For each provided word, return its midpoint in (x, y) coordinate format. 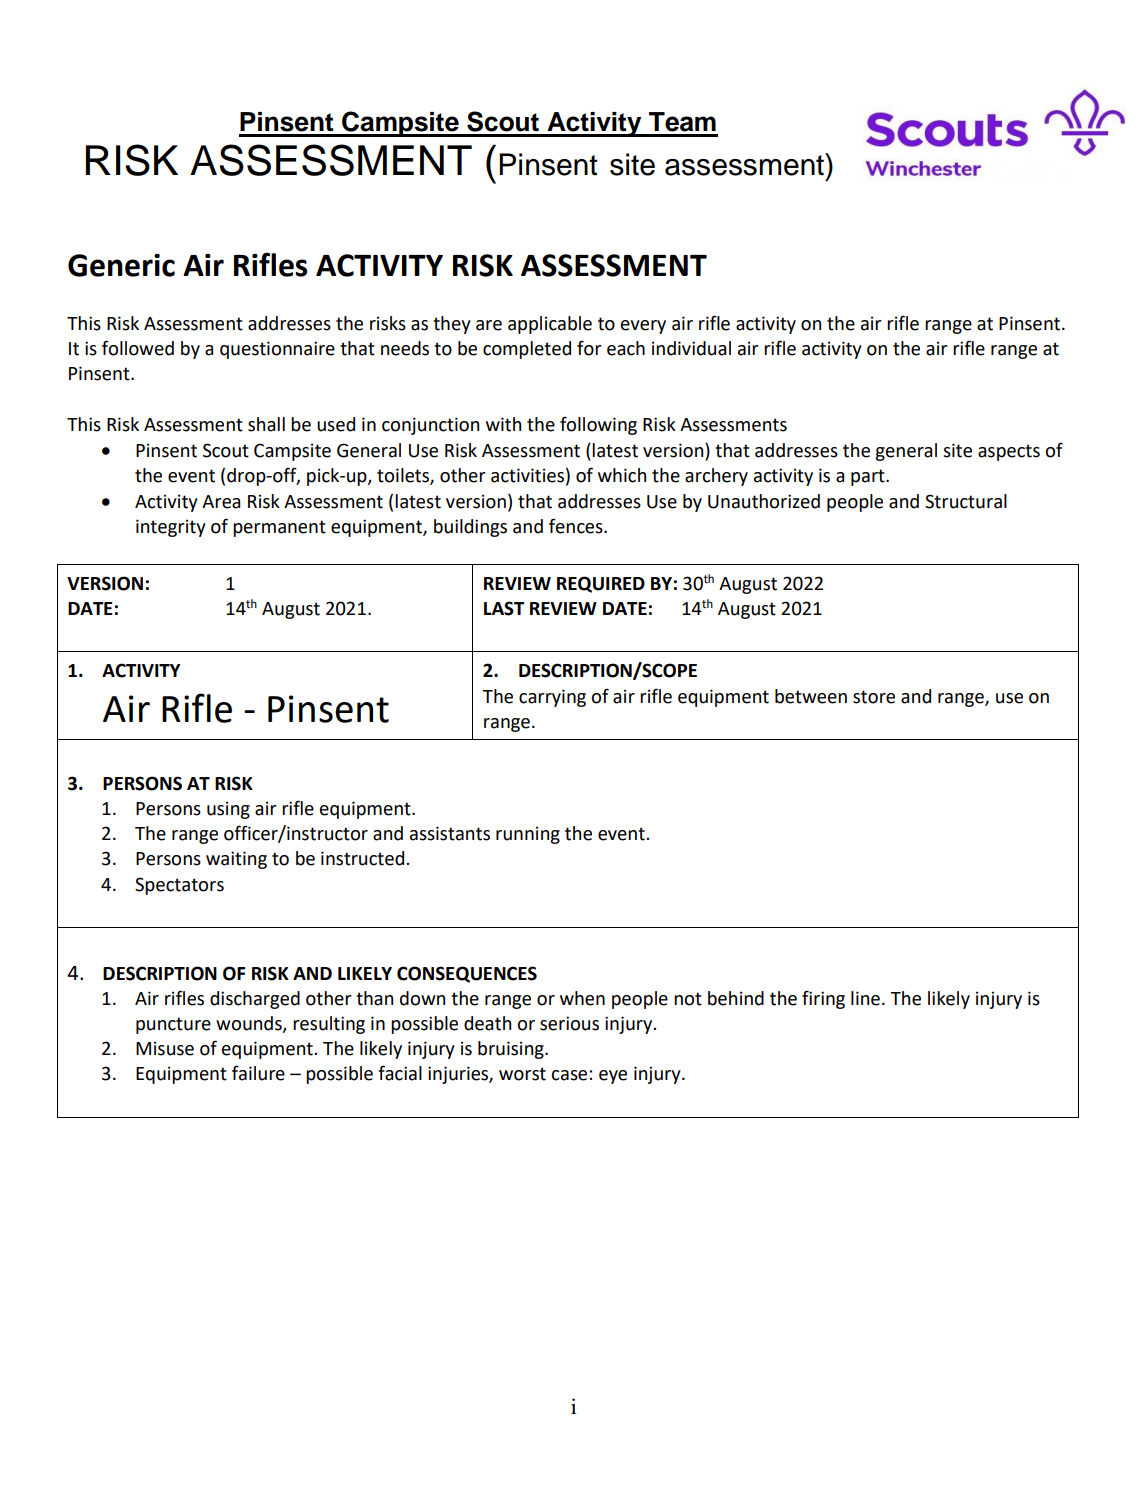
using (228, 810)
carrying (552, 698)
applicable (550, 325)
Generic (121, 265)
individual (691, 348)
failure (258, 1073)
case (570, 1075)
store (874, 697)
